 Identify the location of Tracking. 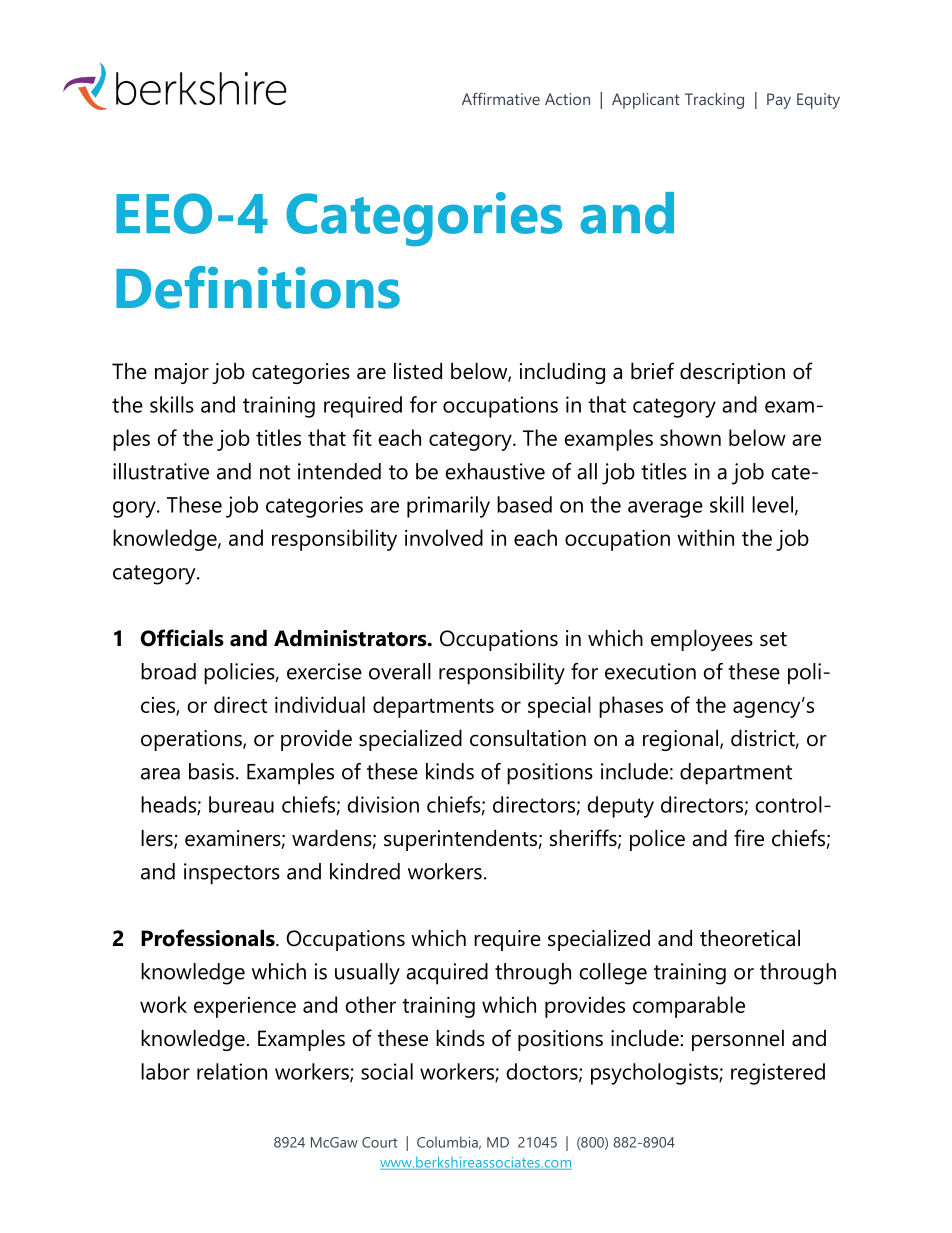
(714, 101).
